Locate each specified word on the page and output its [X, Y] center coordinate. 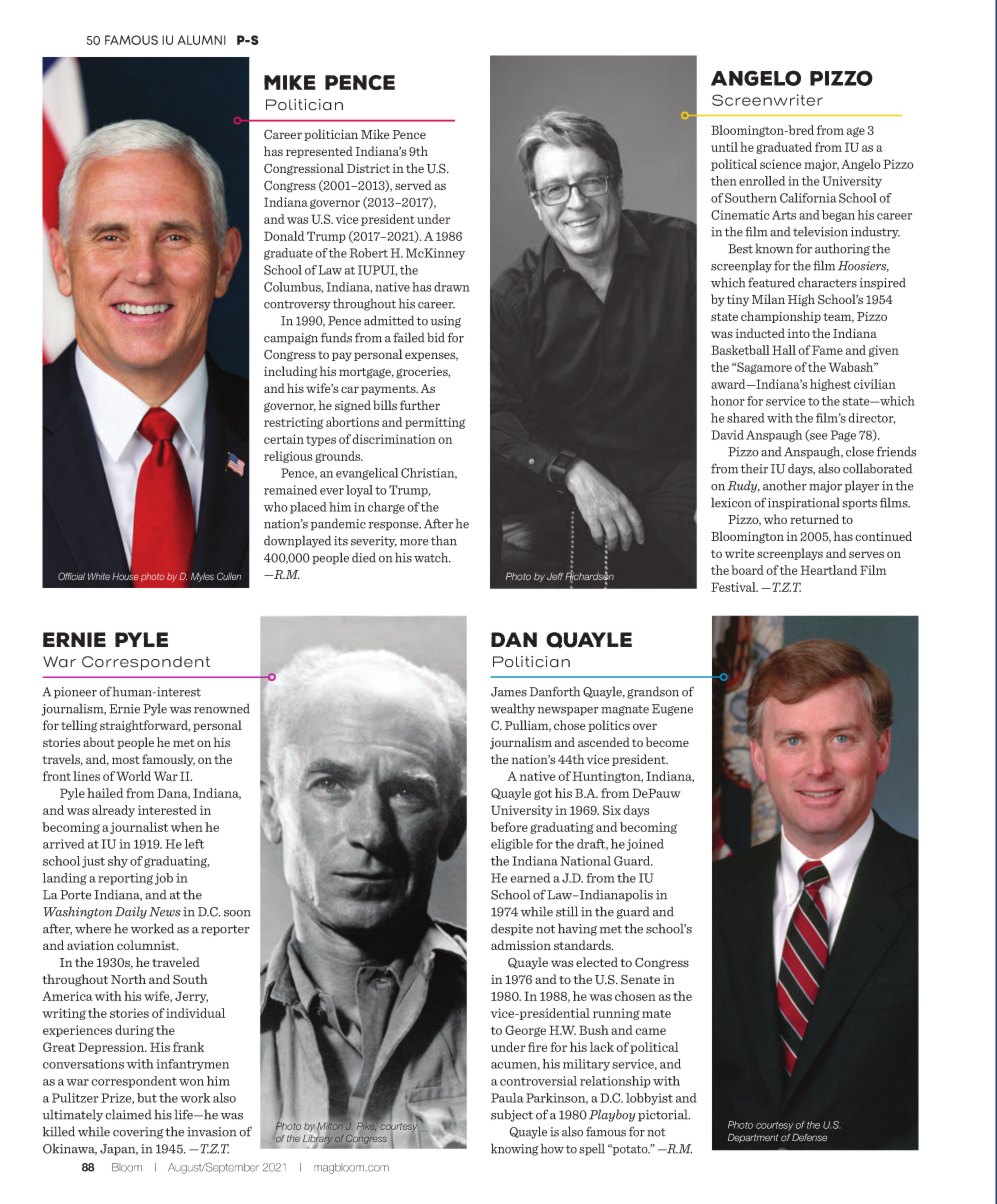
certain [284, 439]
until [724, 147]
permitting [435, 423]
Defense [809, 1137]
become [667, 742]
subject [512, 1115]
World [133, 776]
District [368, 168]
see [817, 437]
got [543, 794]
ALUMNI [201, 40]
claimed [128, 1114]
